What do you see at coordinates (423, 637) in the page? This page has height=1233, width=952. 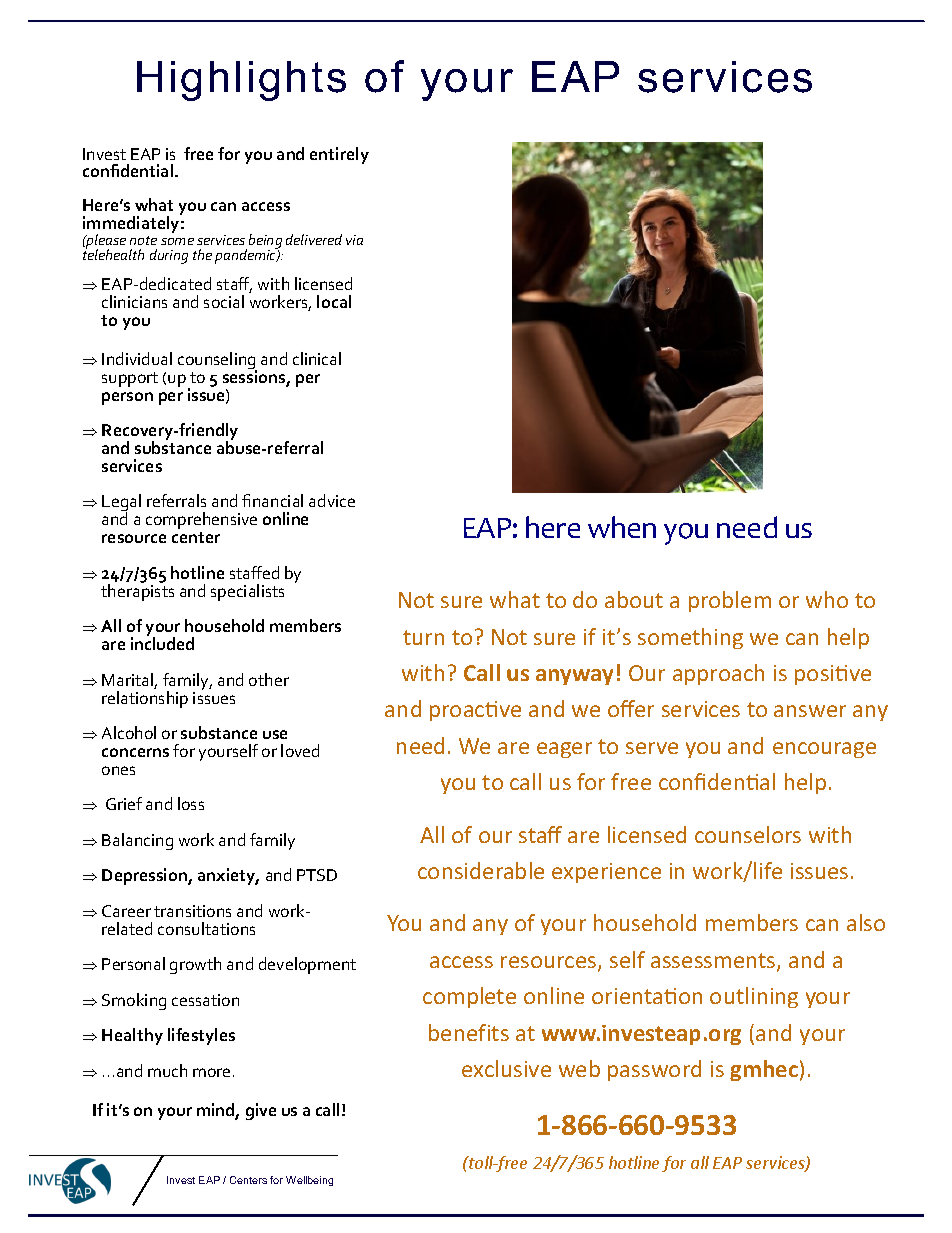 I see `turn` at bounding box center [423, 637].
